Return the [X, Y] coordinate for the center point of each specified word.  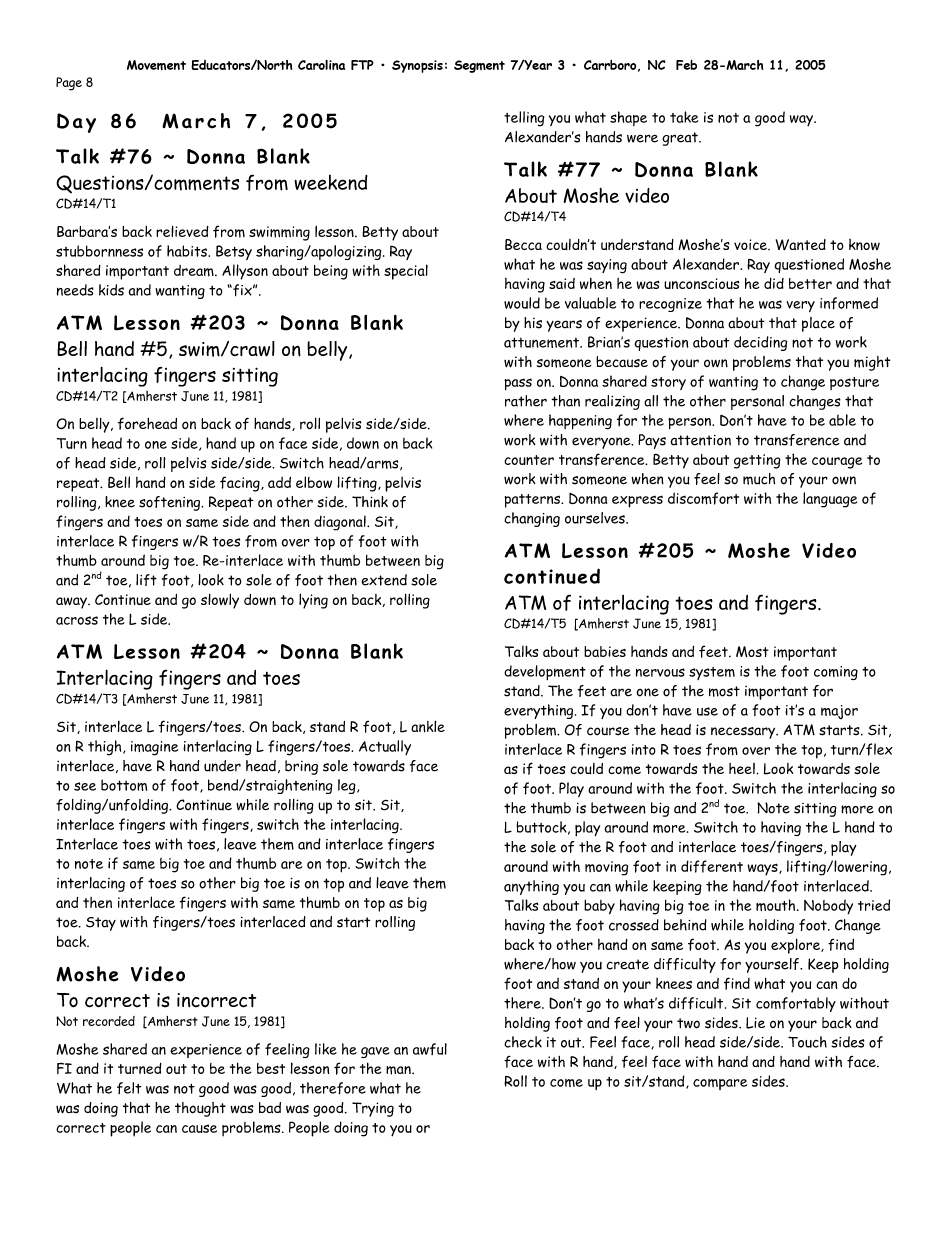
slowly [220, 601]
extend [384, 580]
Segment [479, 66]
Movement [156, 65]
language [830, 500]
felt [129, 1088]
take [684, 117]
